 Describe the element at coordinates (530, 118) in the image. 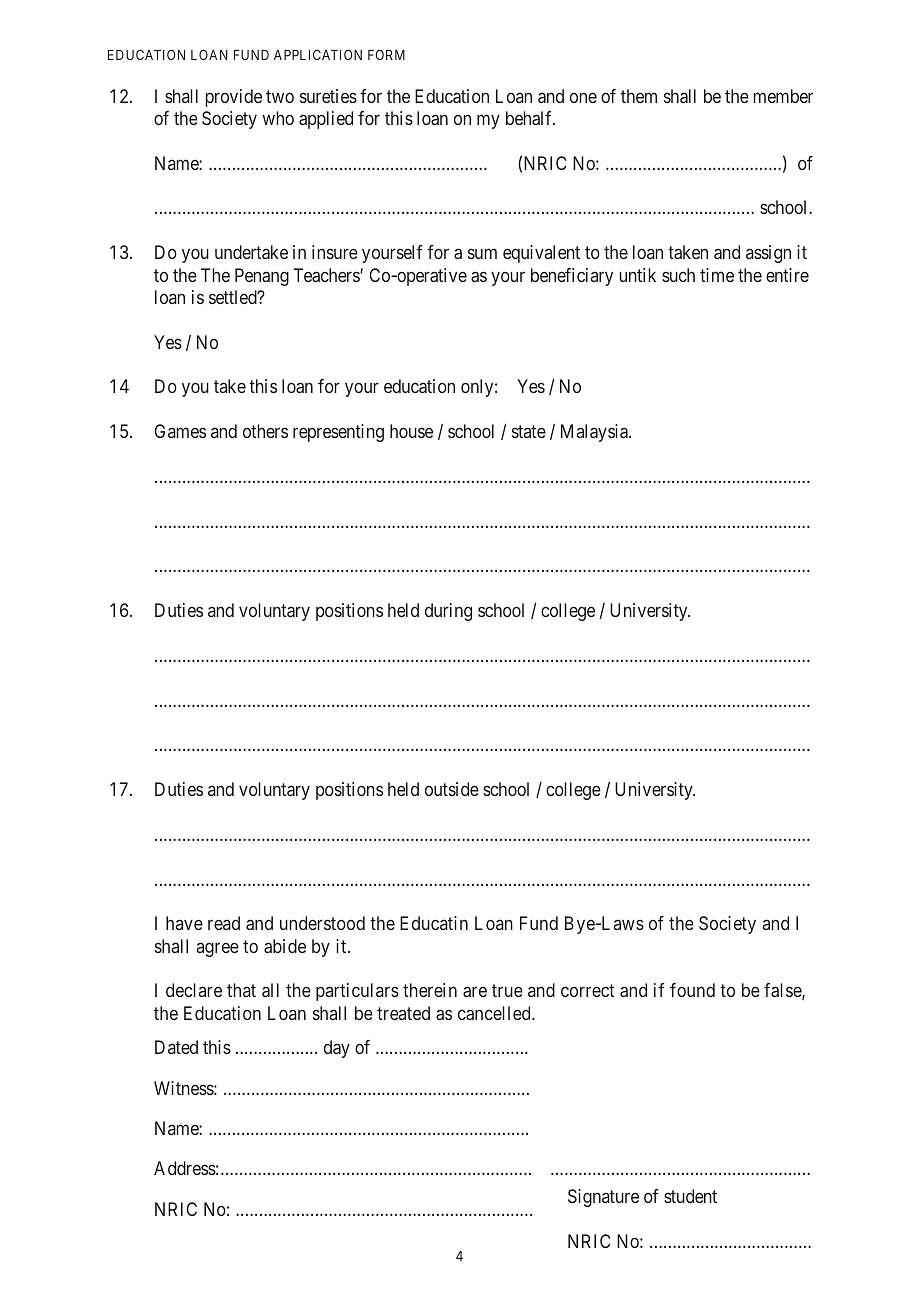

I see `behalf` at that location.
